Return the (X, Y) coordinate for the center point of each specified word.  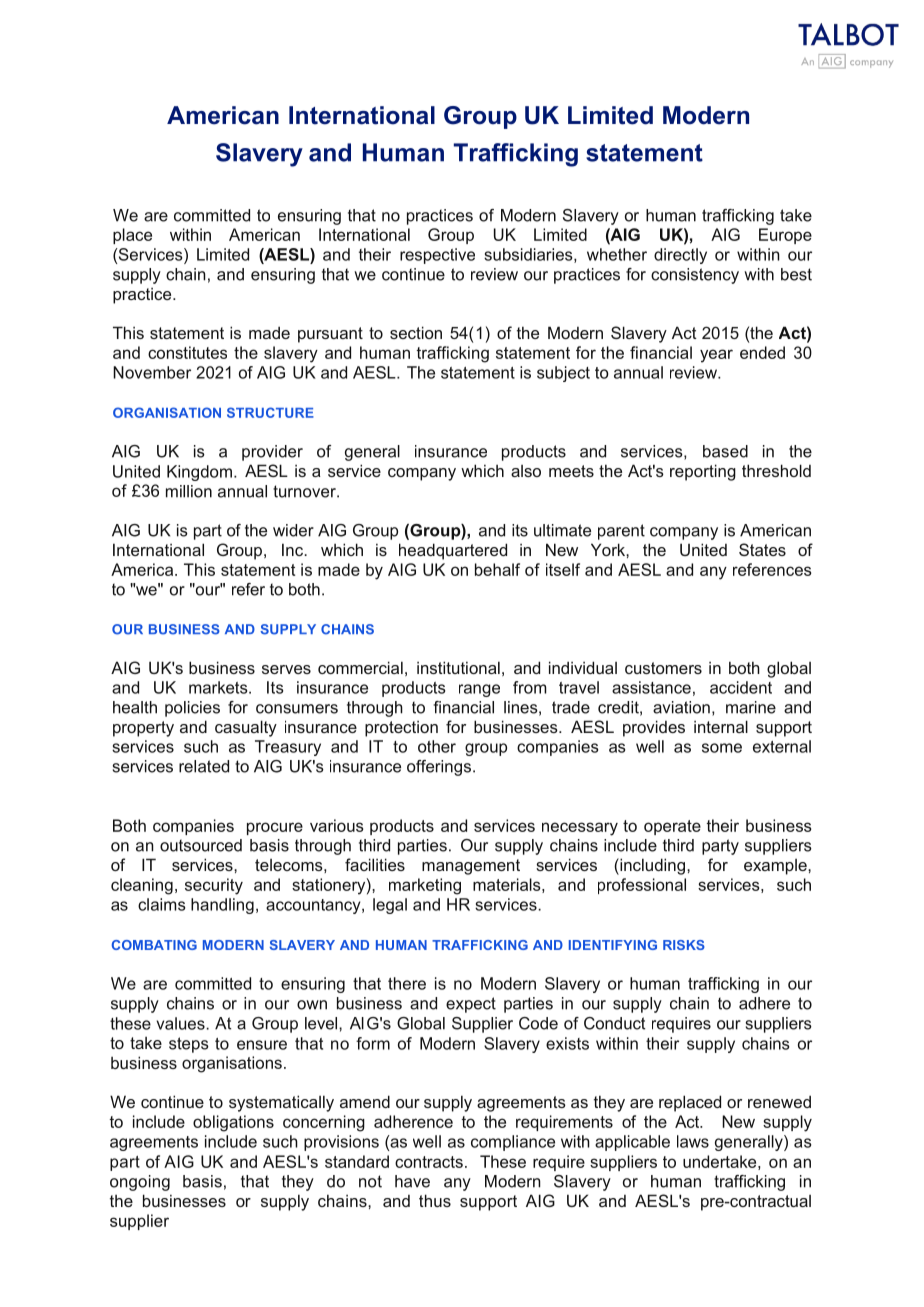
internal (721, 726)
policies (192, 709)
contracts (429, 1162)
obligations (233, 1123)
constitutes (187, 352)
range (479, 690)
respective (437, 256)
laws (693, 1141)
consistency (695, 276)
